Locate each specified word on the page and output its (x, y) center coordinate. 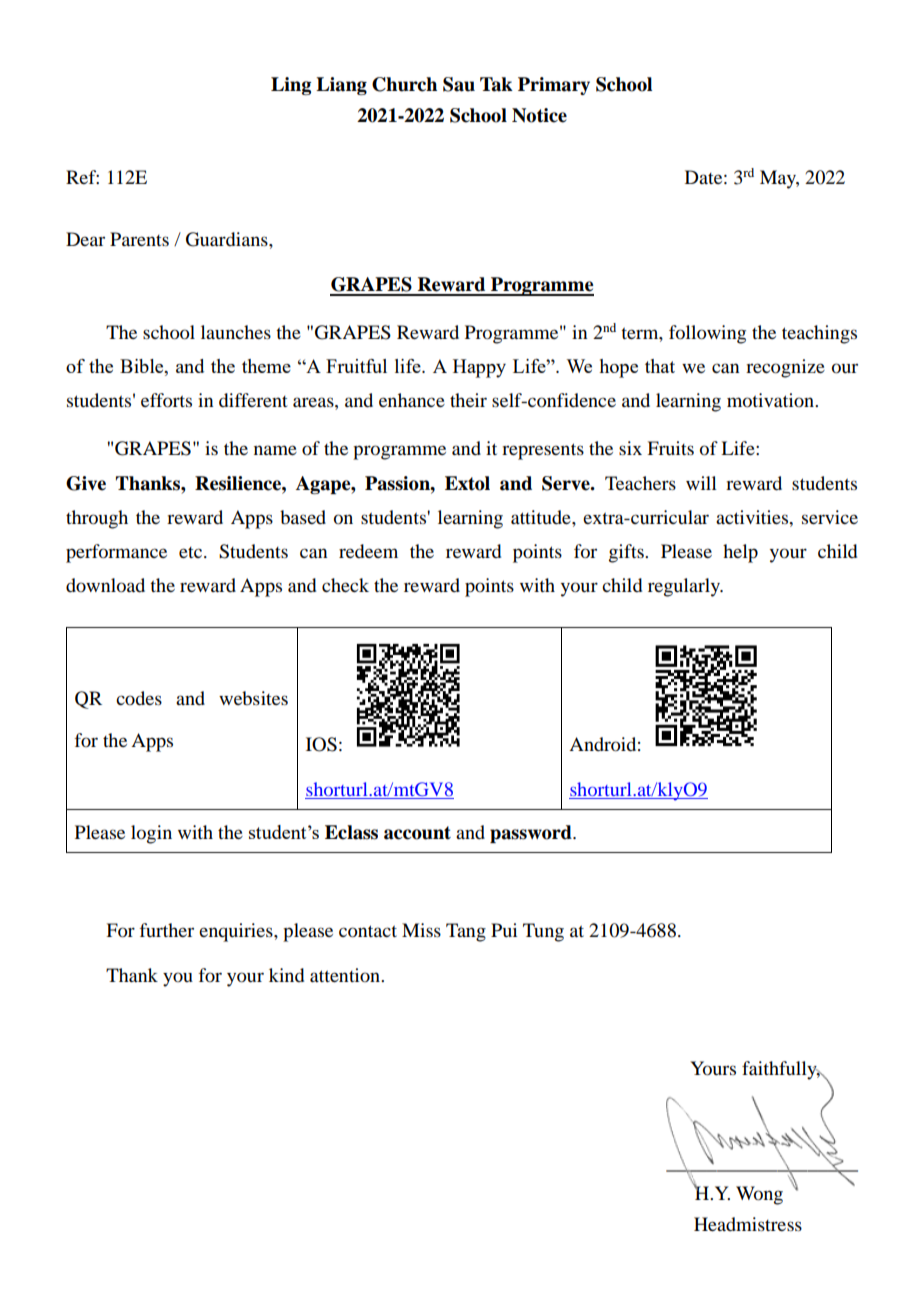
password (532, 834)
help (740, 553)
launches (236, 332)
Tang (466, 932)
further (166, 930)
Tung (543, 932)
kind (286, 975)
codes (139, 698)
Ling (291, 86)
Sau (459, 84)
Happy (479, 368)
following (707, 334)
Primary (554, 86)
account (417, 833)
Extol (467, 483)
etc (192, 552)
